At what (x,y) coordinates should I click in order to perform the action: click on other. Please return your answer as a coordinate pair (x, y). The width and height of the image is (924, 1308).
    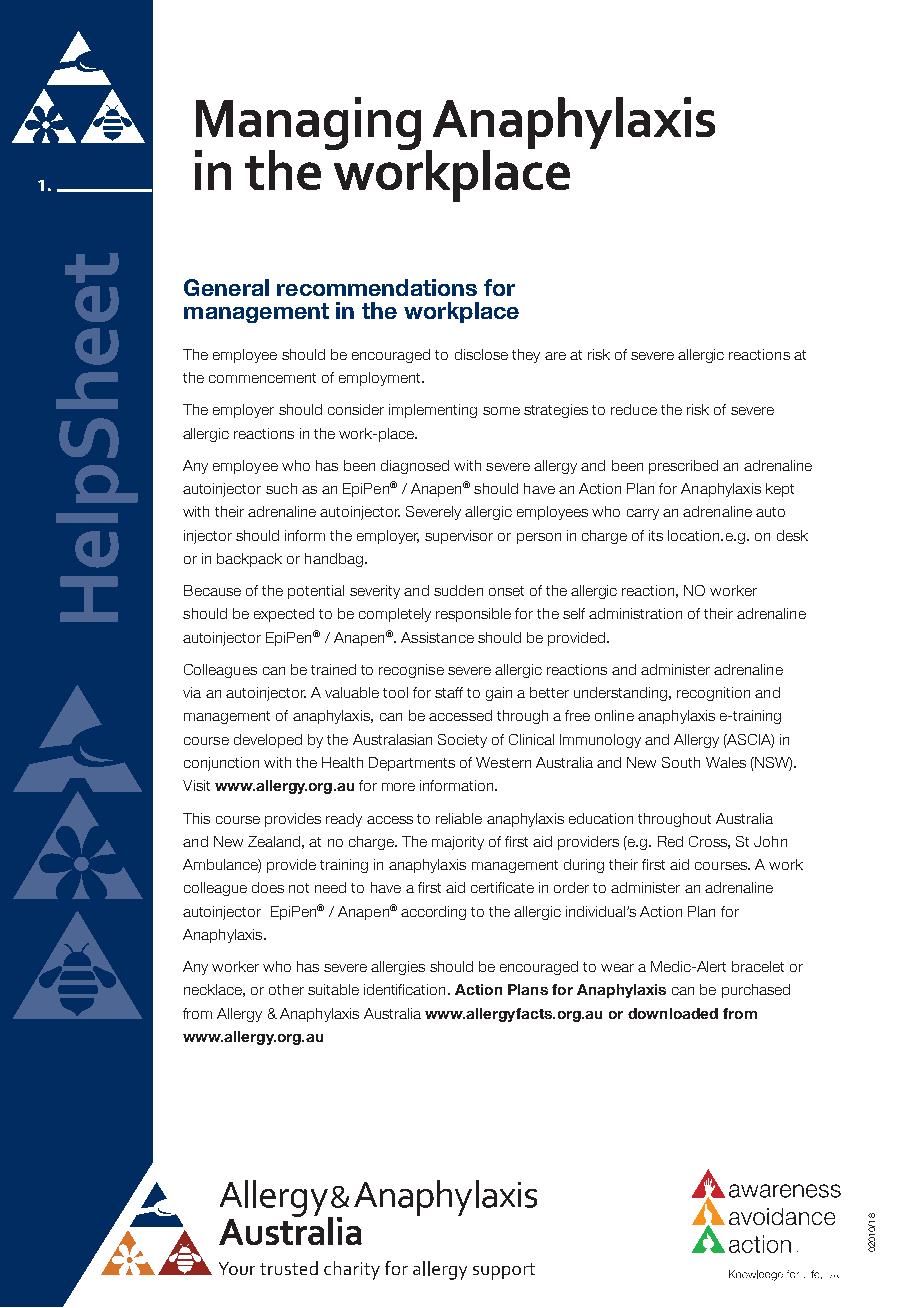
    Looking at the image, I should click on (286, 989).
